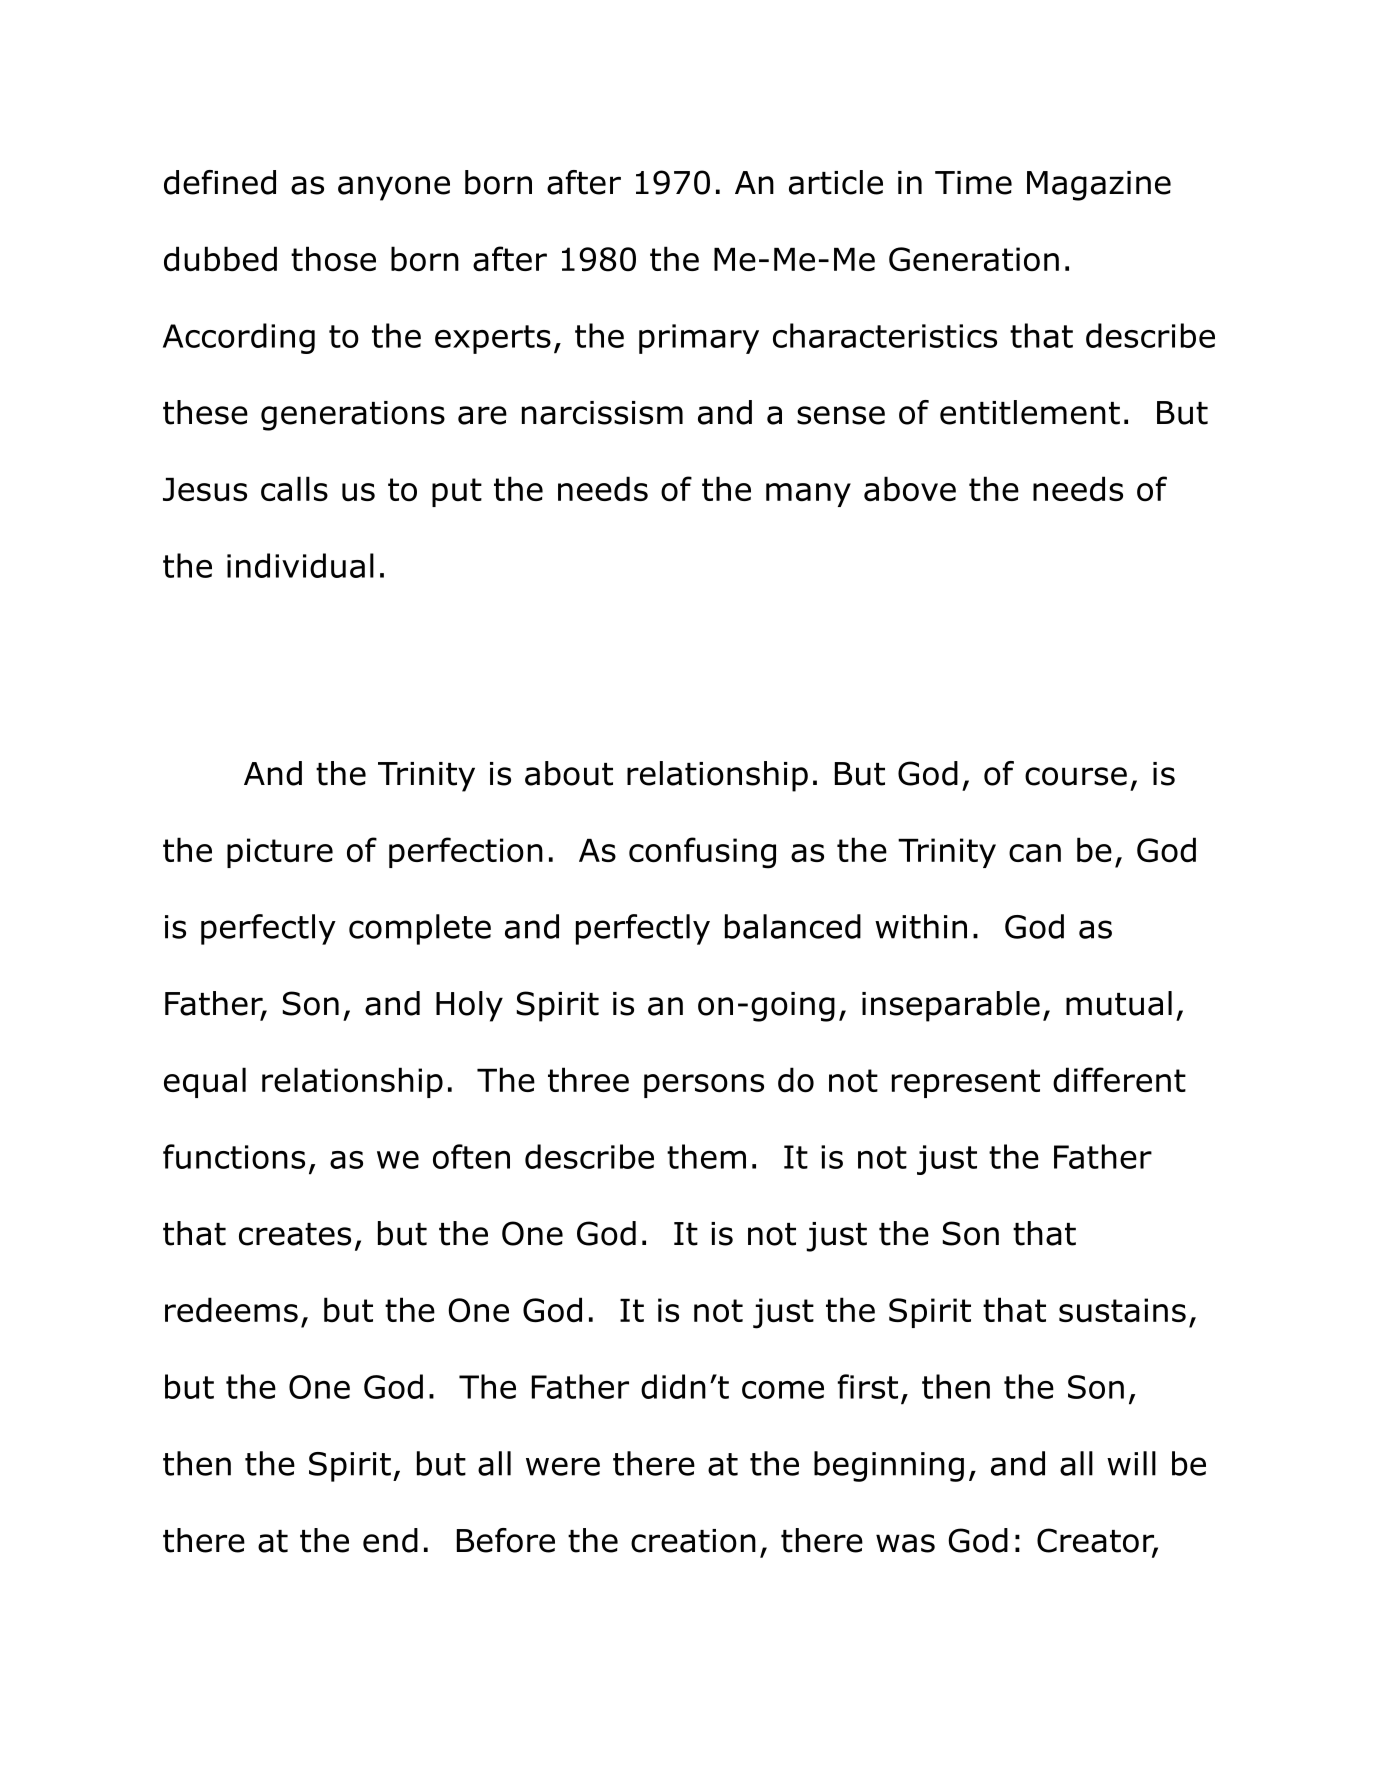 The width and height of the screenshot is (1380, 1785). Describe the element at coordinates (693, 1541) in the screenshot. I see `creation` at that location.
